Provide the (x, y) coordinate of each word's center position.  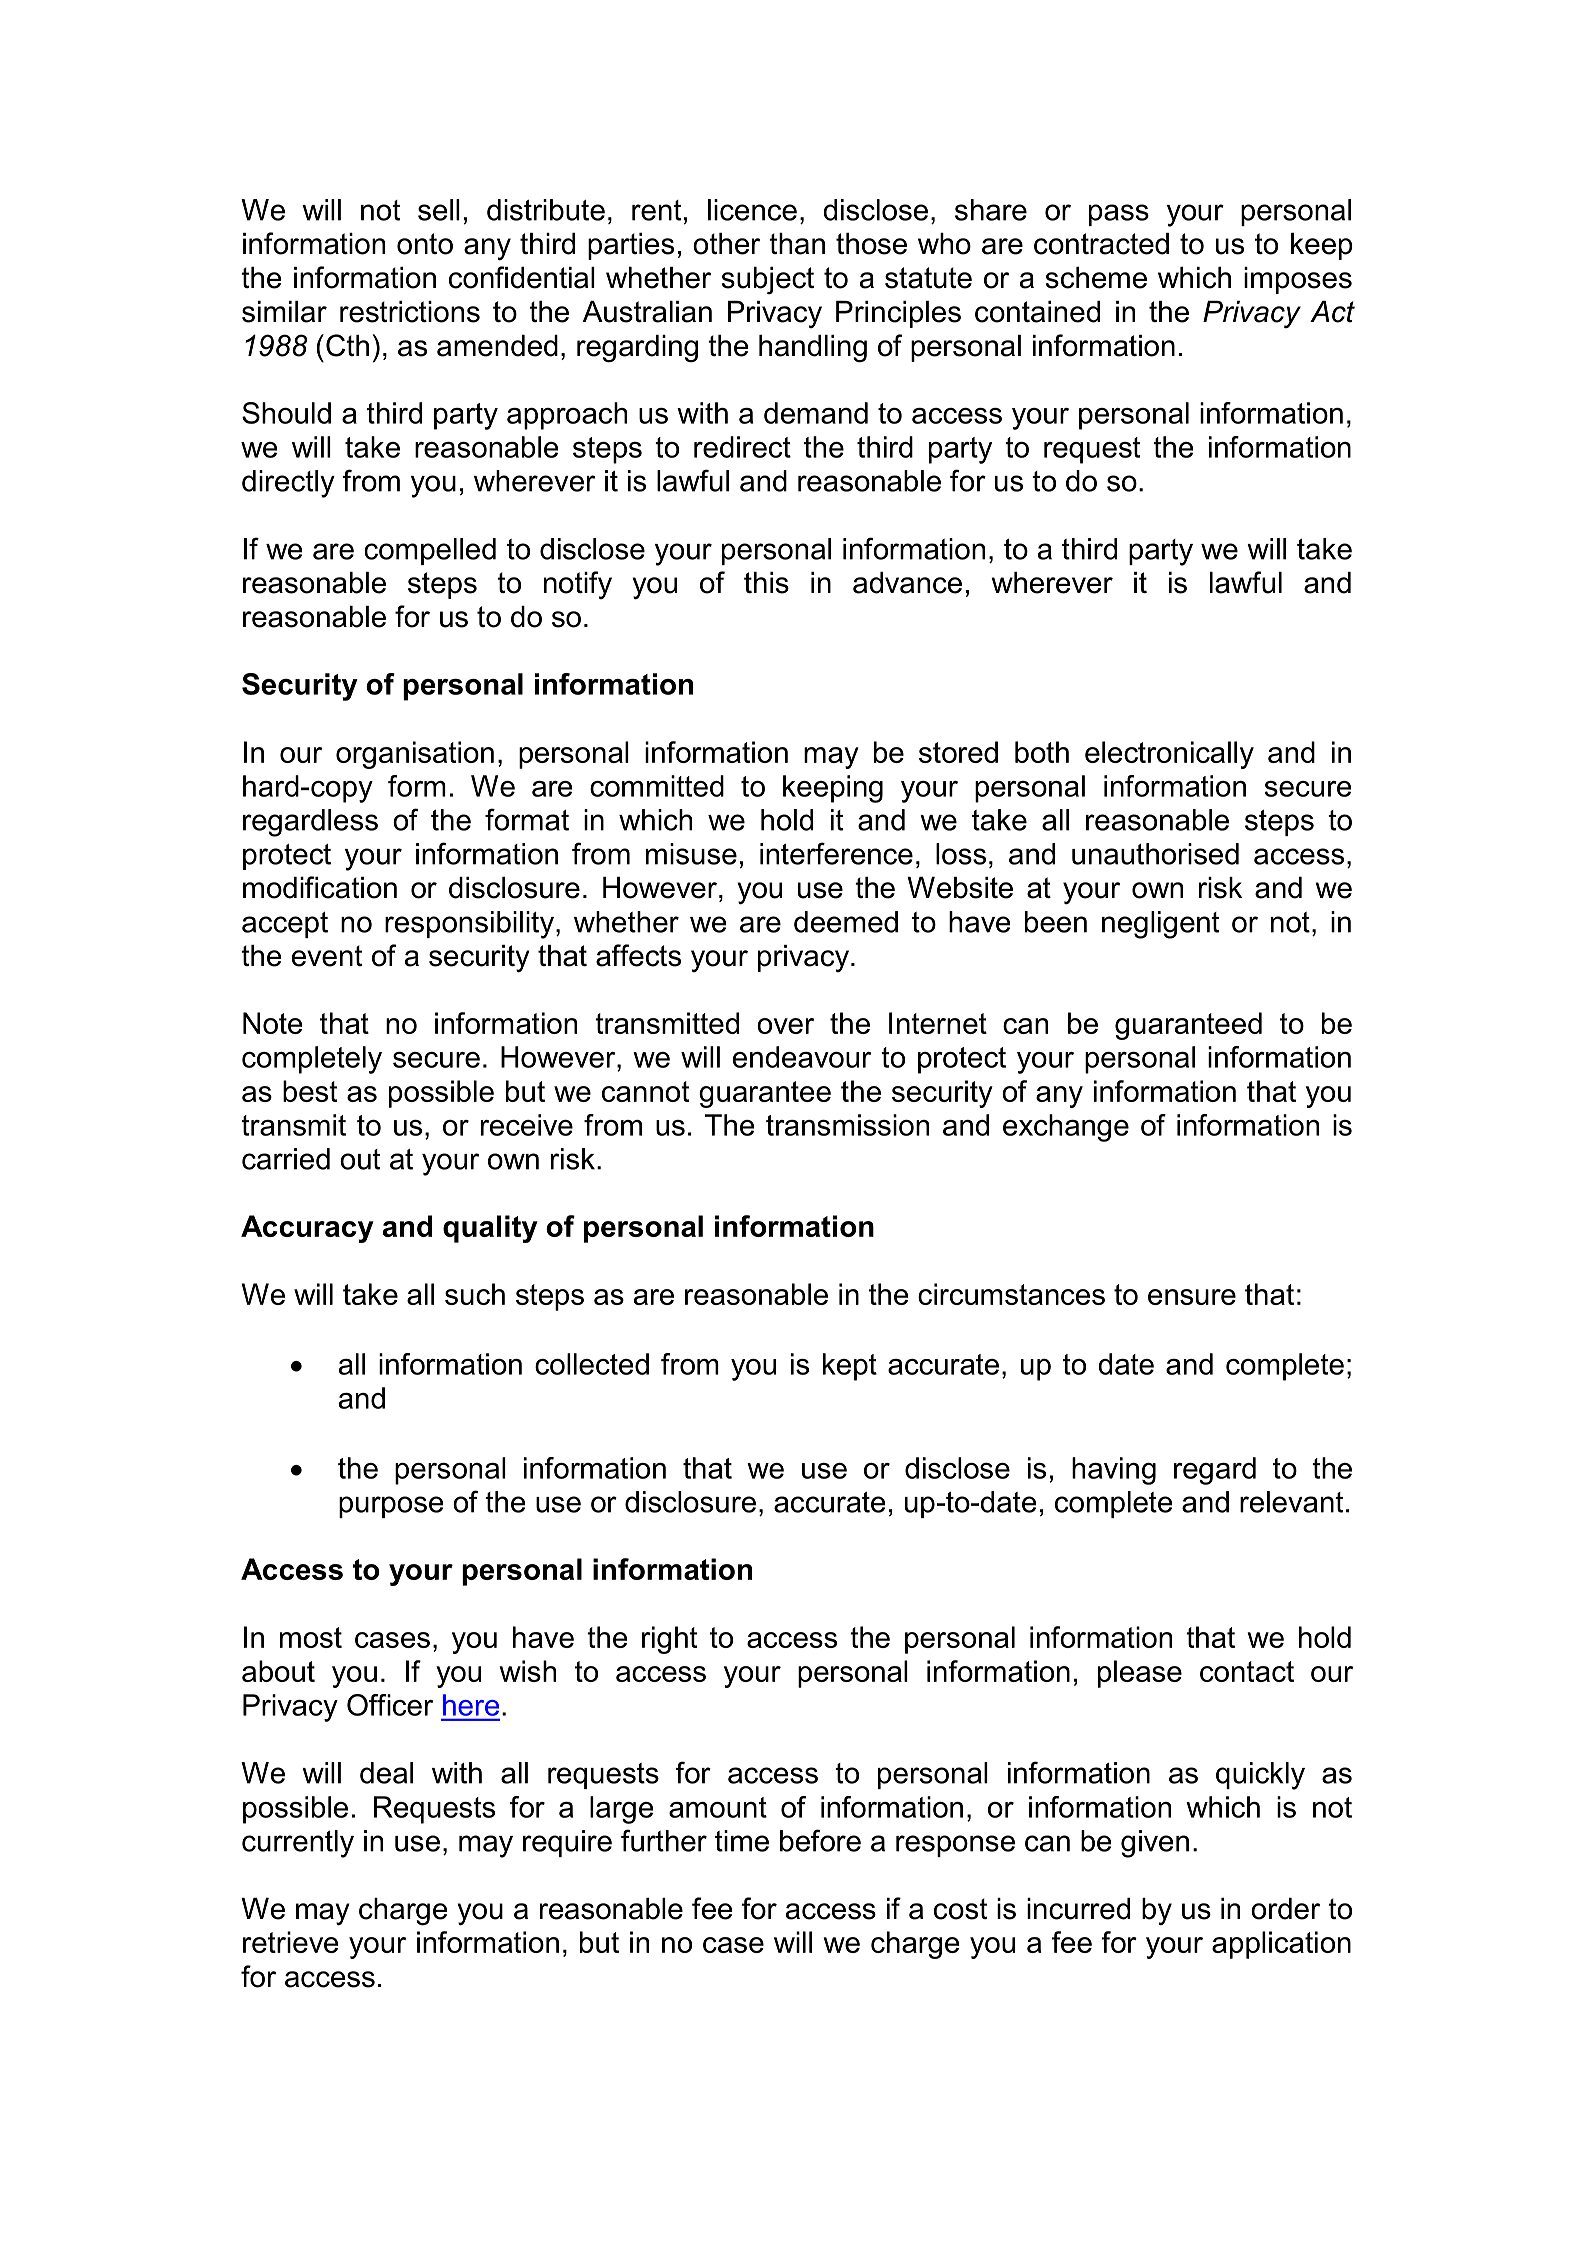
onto (425, 244)
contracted (1101, 244)
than (797, 244)
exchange (1066, 1128)
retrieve (290, 1942)
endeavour (802, 1057)
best (310, 1091)
